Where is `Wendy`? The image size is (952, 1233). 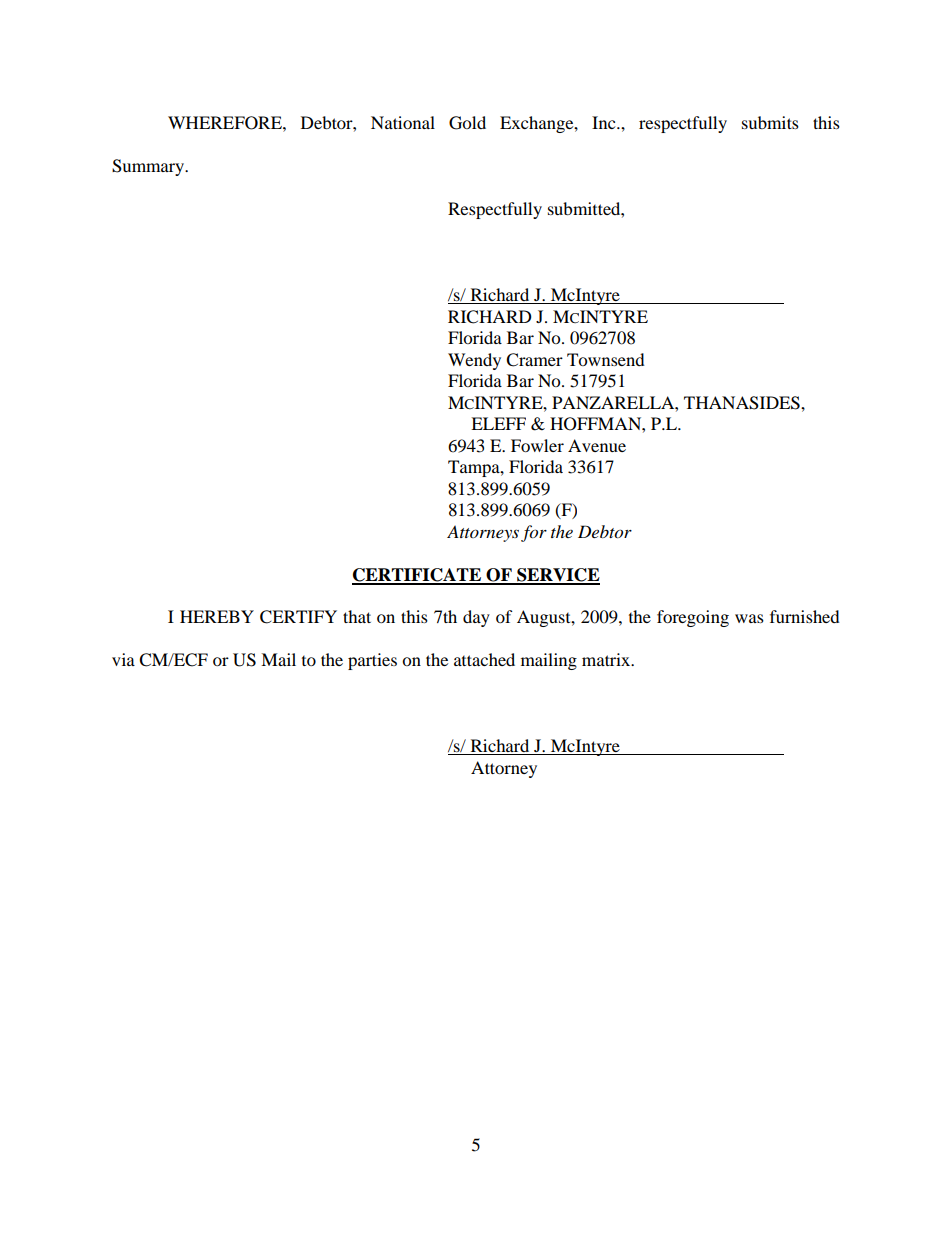 Wendy is located at coordinates (474, 361).
